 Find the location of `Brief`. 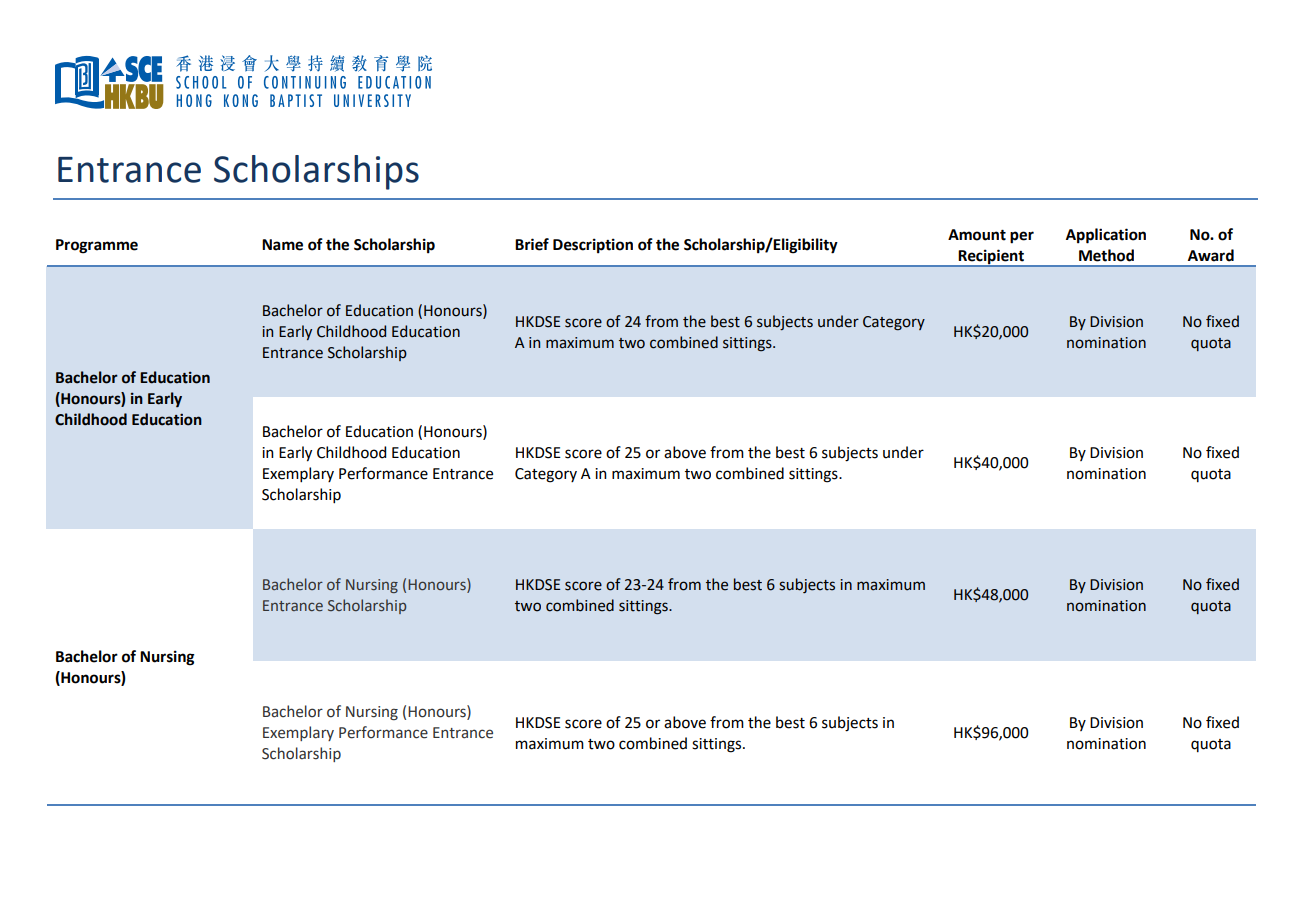

Brief is located at coordinates (532, 244).
